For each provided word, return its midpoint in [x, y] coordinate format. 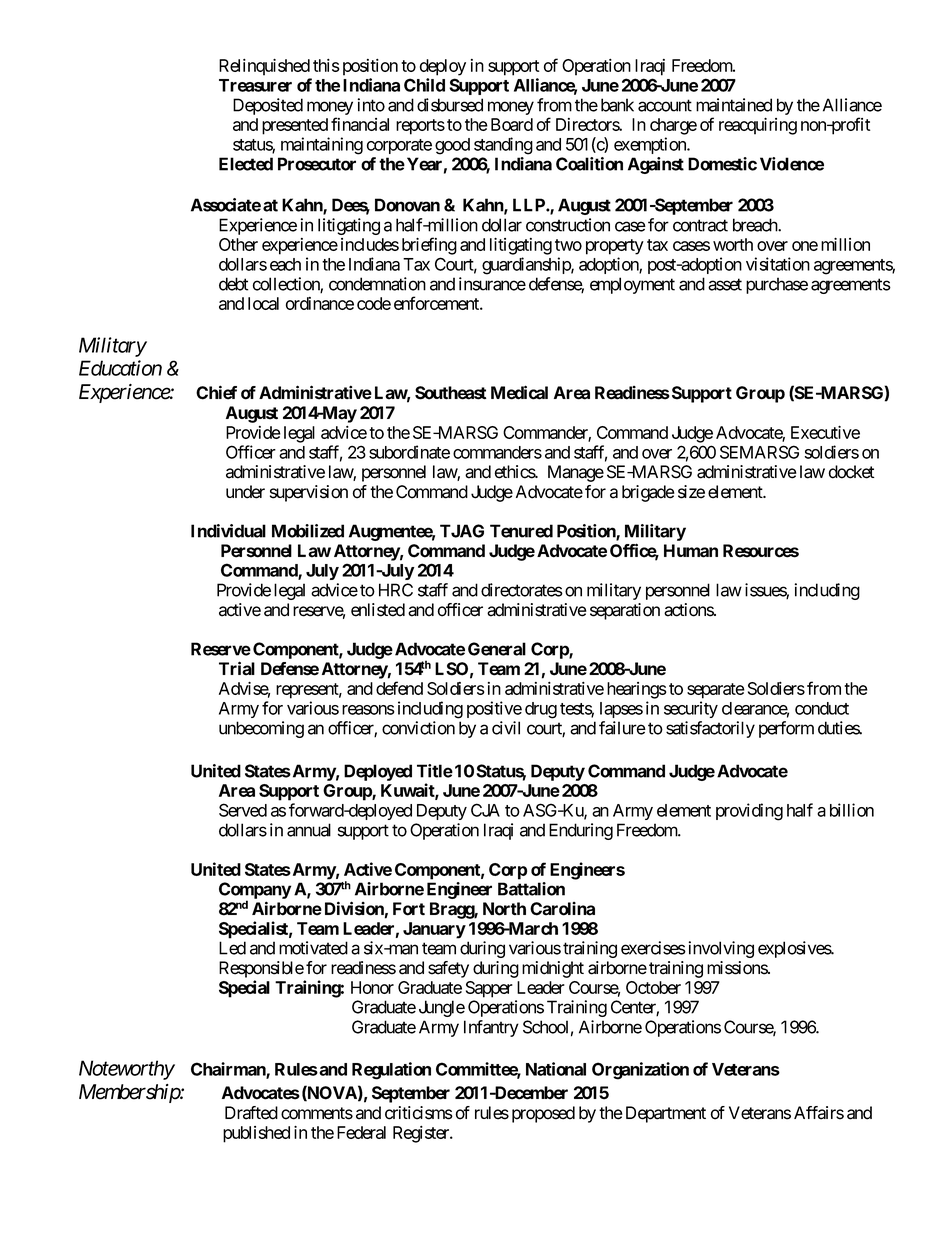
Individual [228, 531]
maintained [734, 105]
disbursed [450, 105]
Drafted [251, 1113]
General [497, 649]
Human [691, 551]
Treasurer [255, 85]
